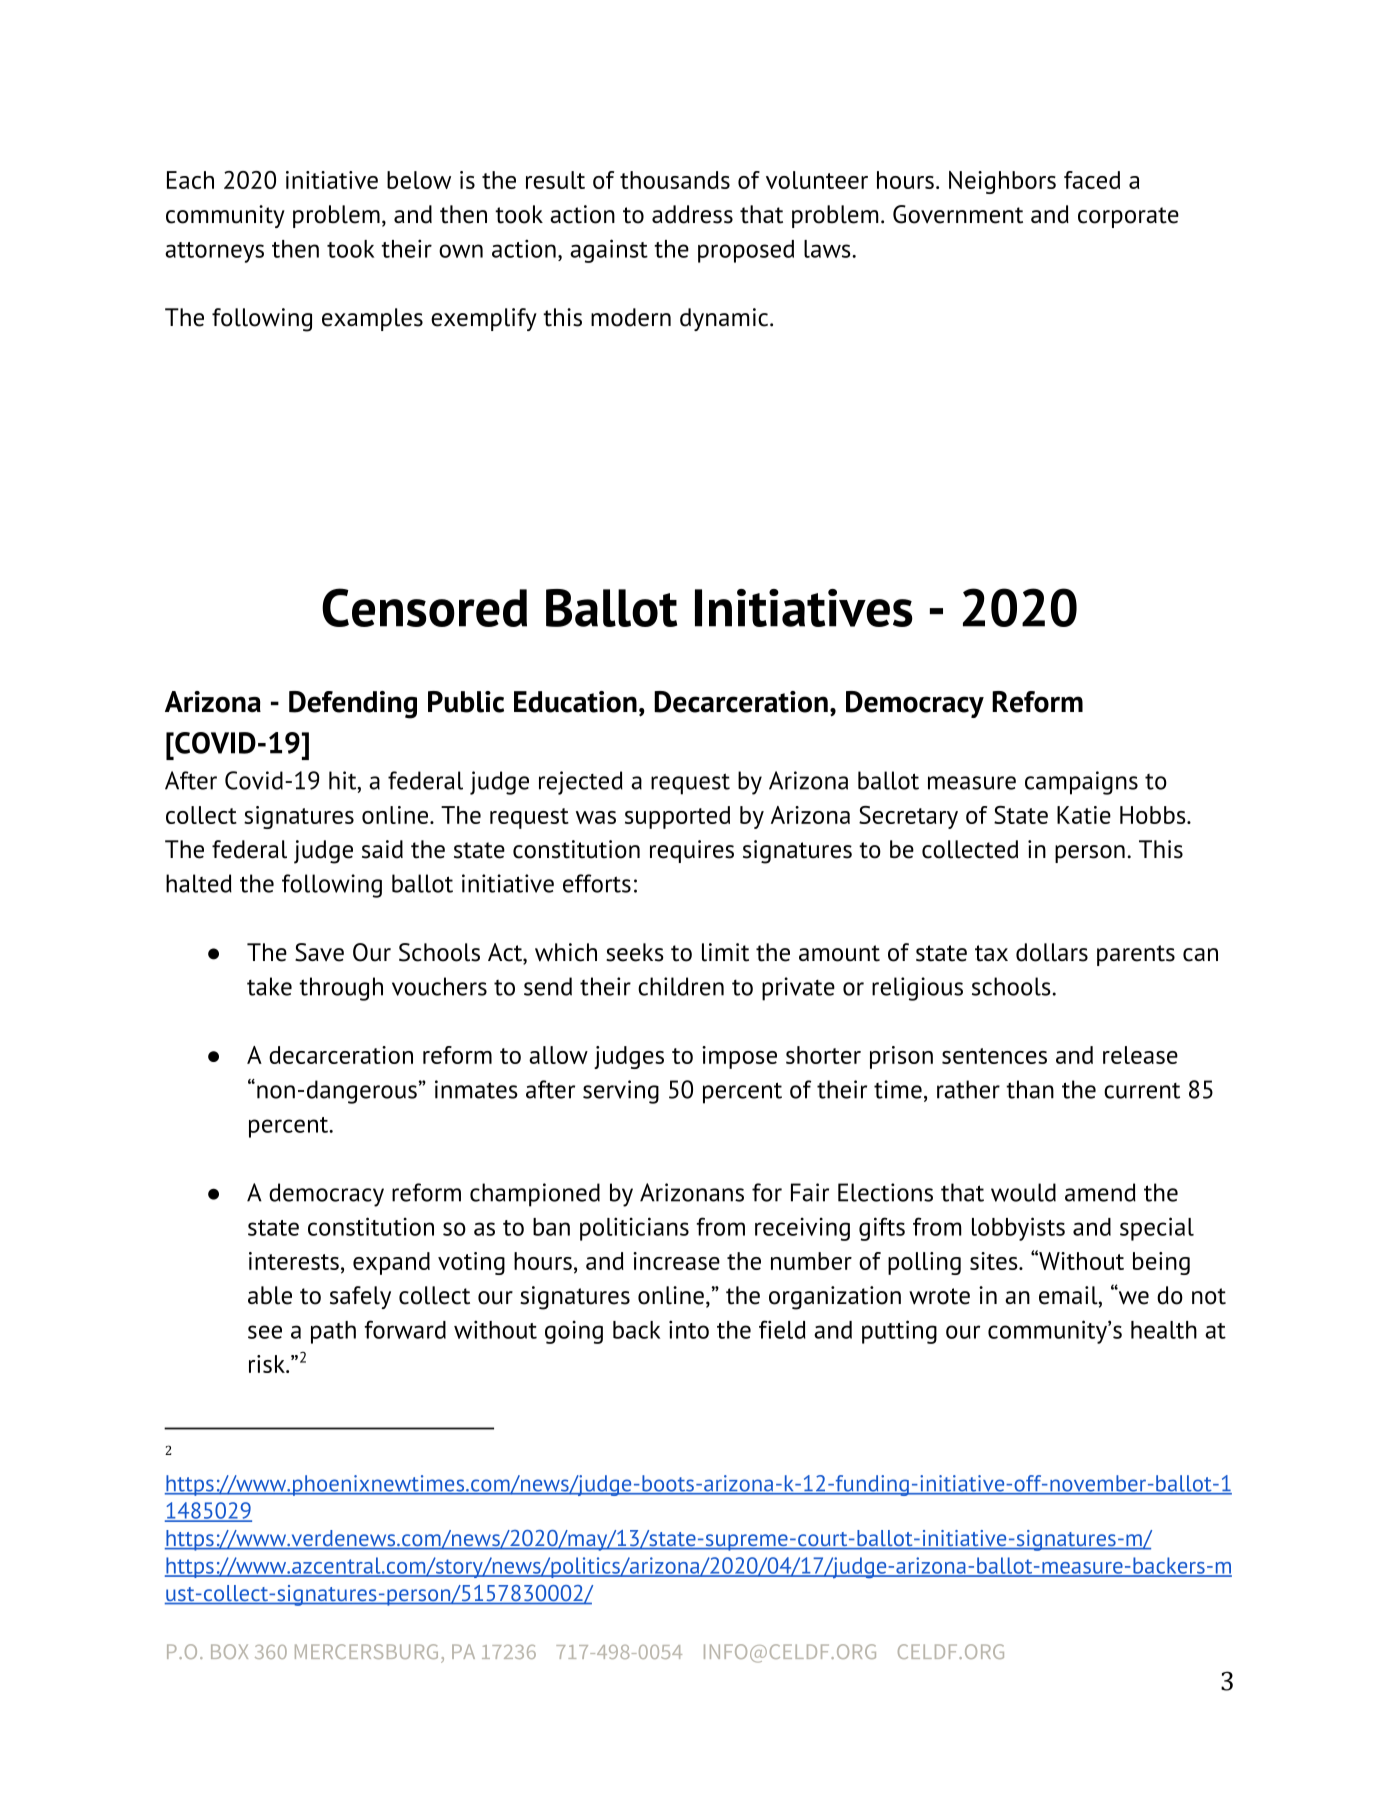 The height and width of the document is (1812, 1400). Describe the element at coordinates (229, 1651) in the document. I see `BOX` at that location.
